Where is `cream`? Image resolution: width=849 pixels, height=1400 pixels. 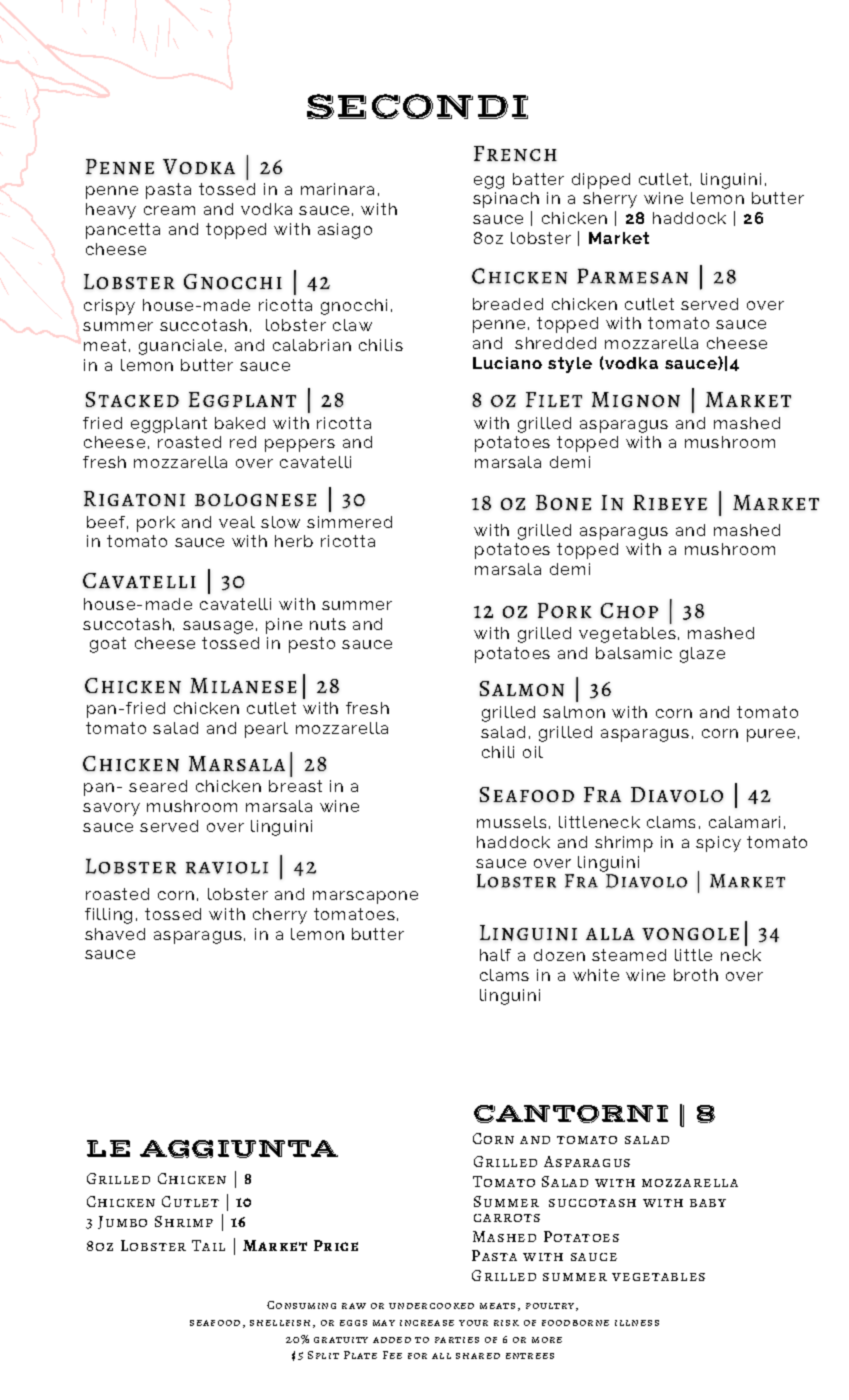
cream is located at coordinates (169, 210).
